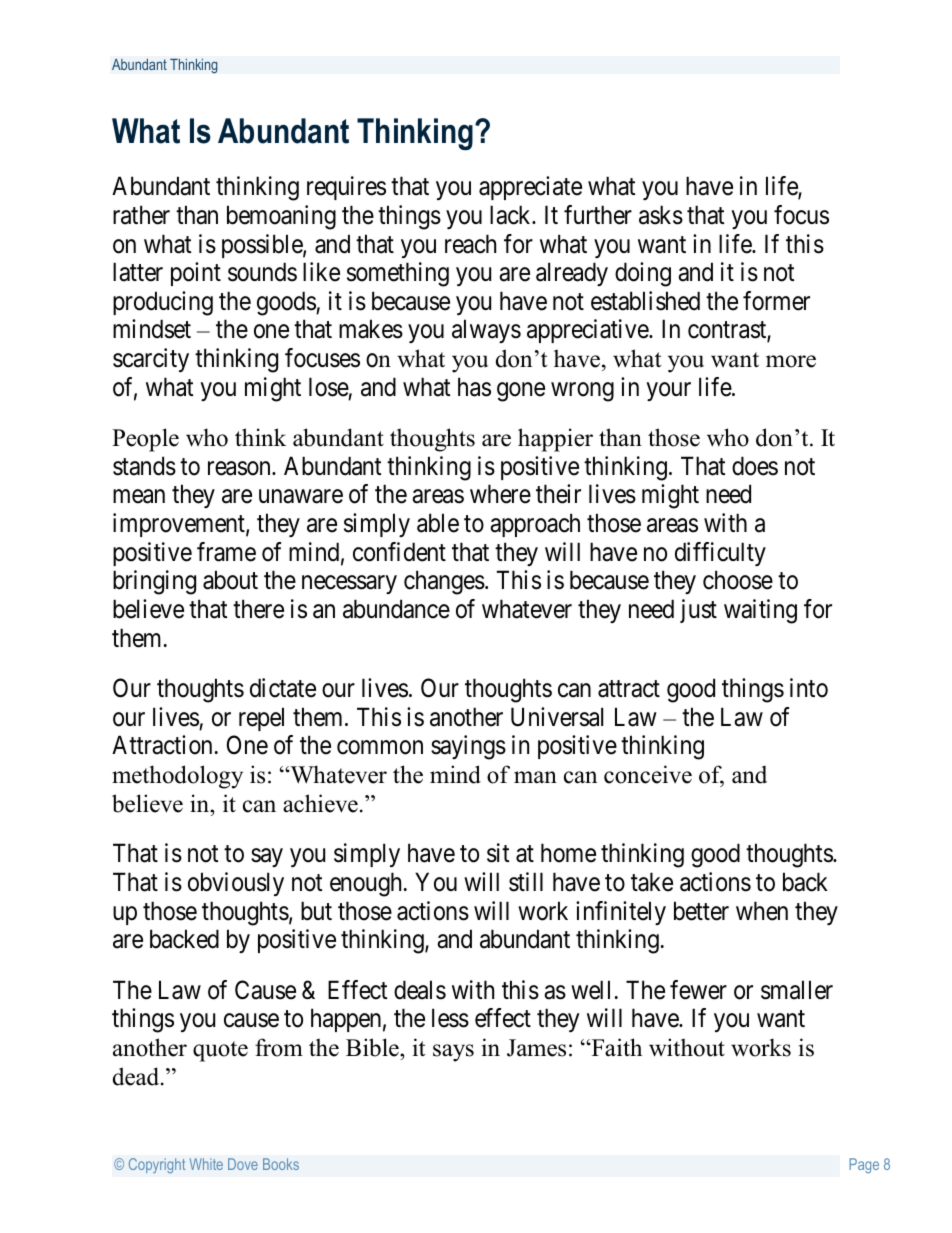 The width and height of the screenshot is (952, 1233). Describe the element at coordinates (762, 911) in the screenshot. I see `when` at that location.
